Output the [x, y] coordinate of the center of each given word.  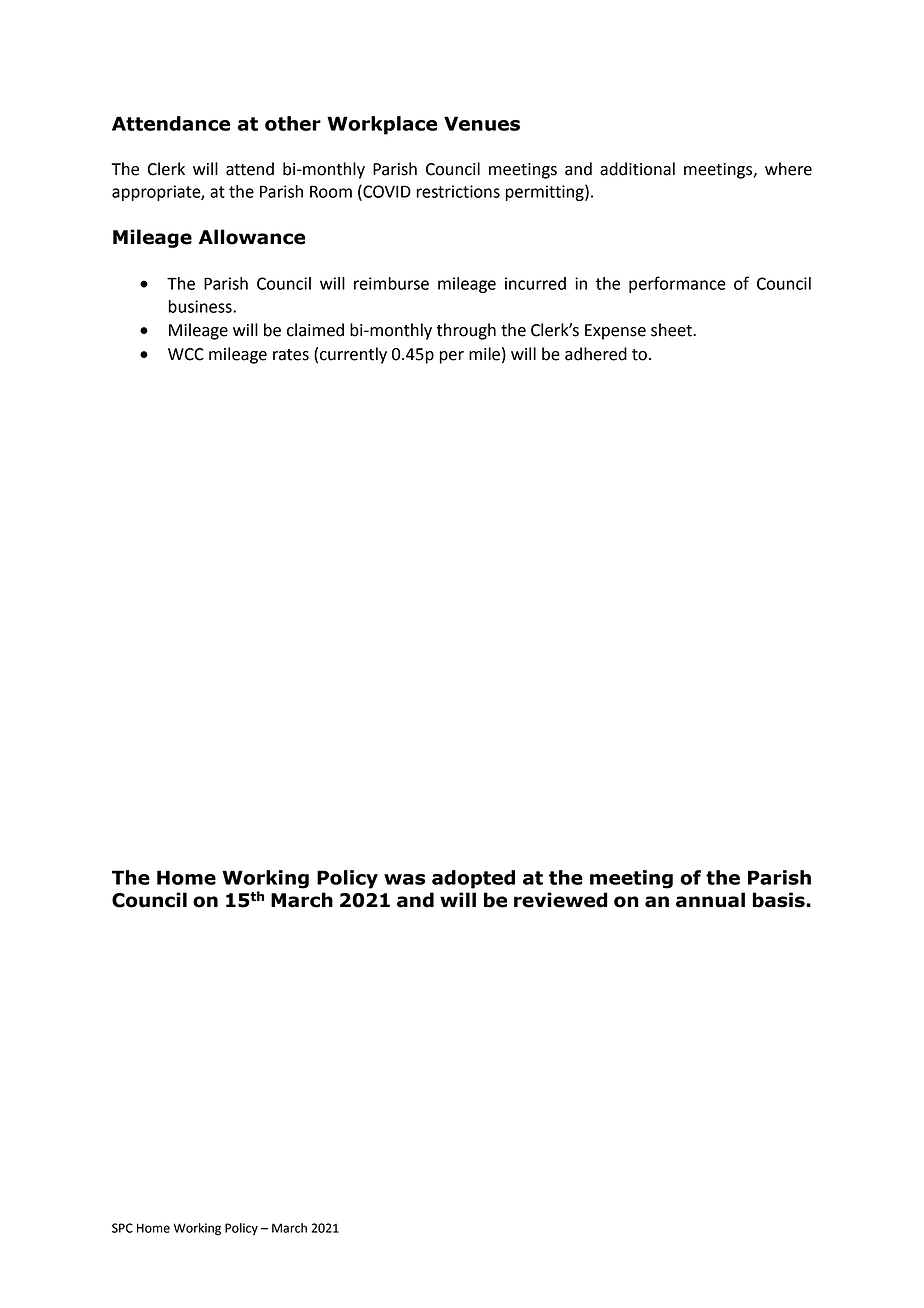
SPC [122, 1228]
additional [637, 169]
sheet [672, 330]
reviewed [561, 900]
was [404, 879]
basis [779, 900]
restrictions [458, 191]
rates [291, 355]
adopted [473, 879]
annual [710, 900]
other [293, 123]
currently [353, 355]
